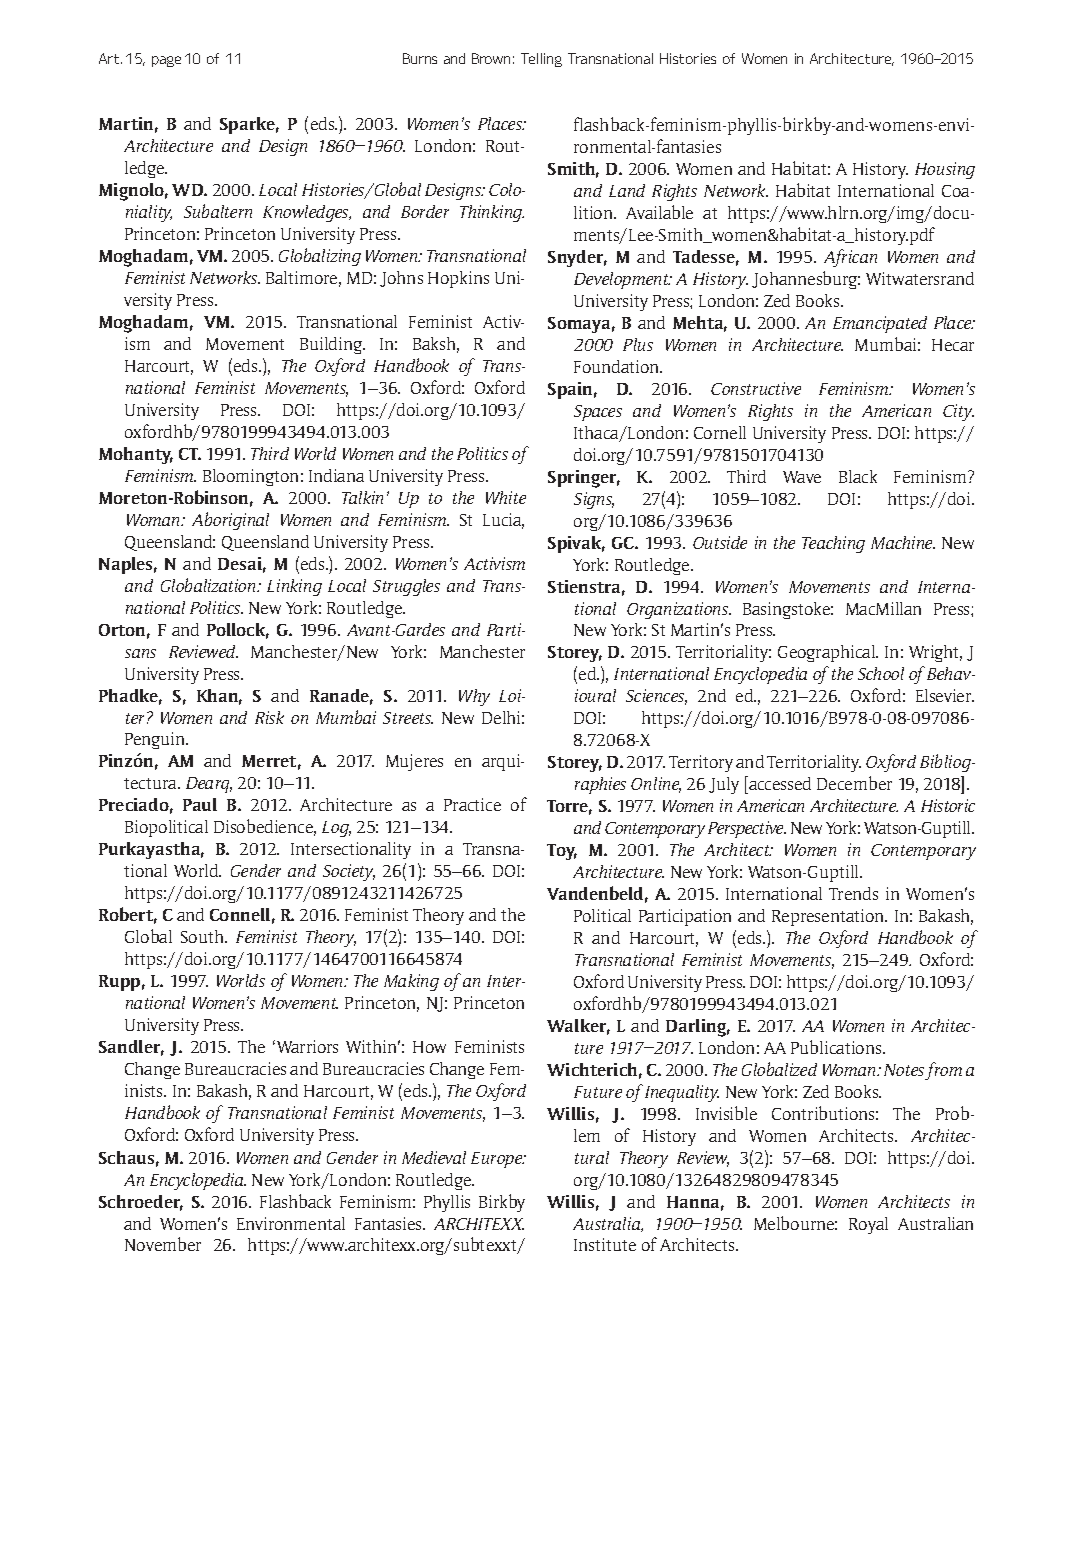 The height and width of the document is (1541, 1089). I want to click on Geographical, so click(827, 653).
